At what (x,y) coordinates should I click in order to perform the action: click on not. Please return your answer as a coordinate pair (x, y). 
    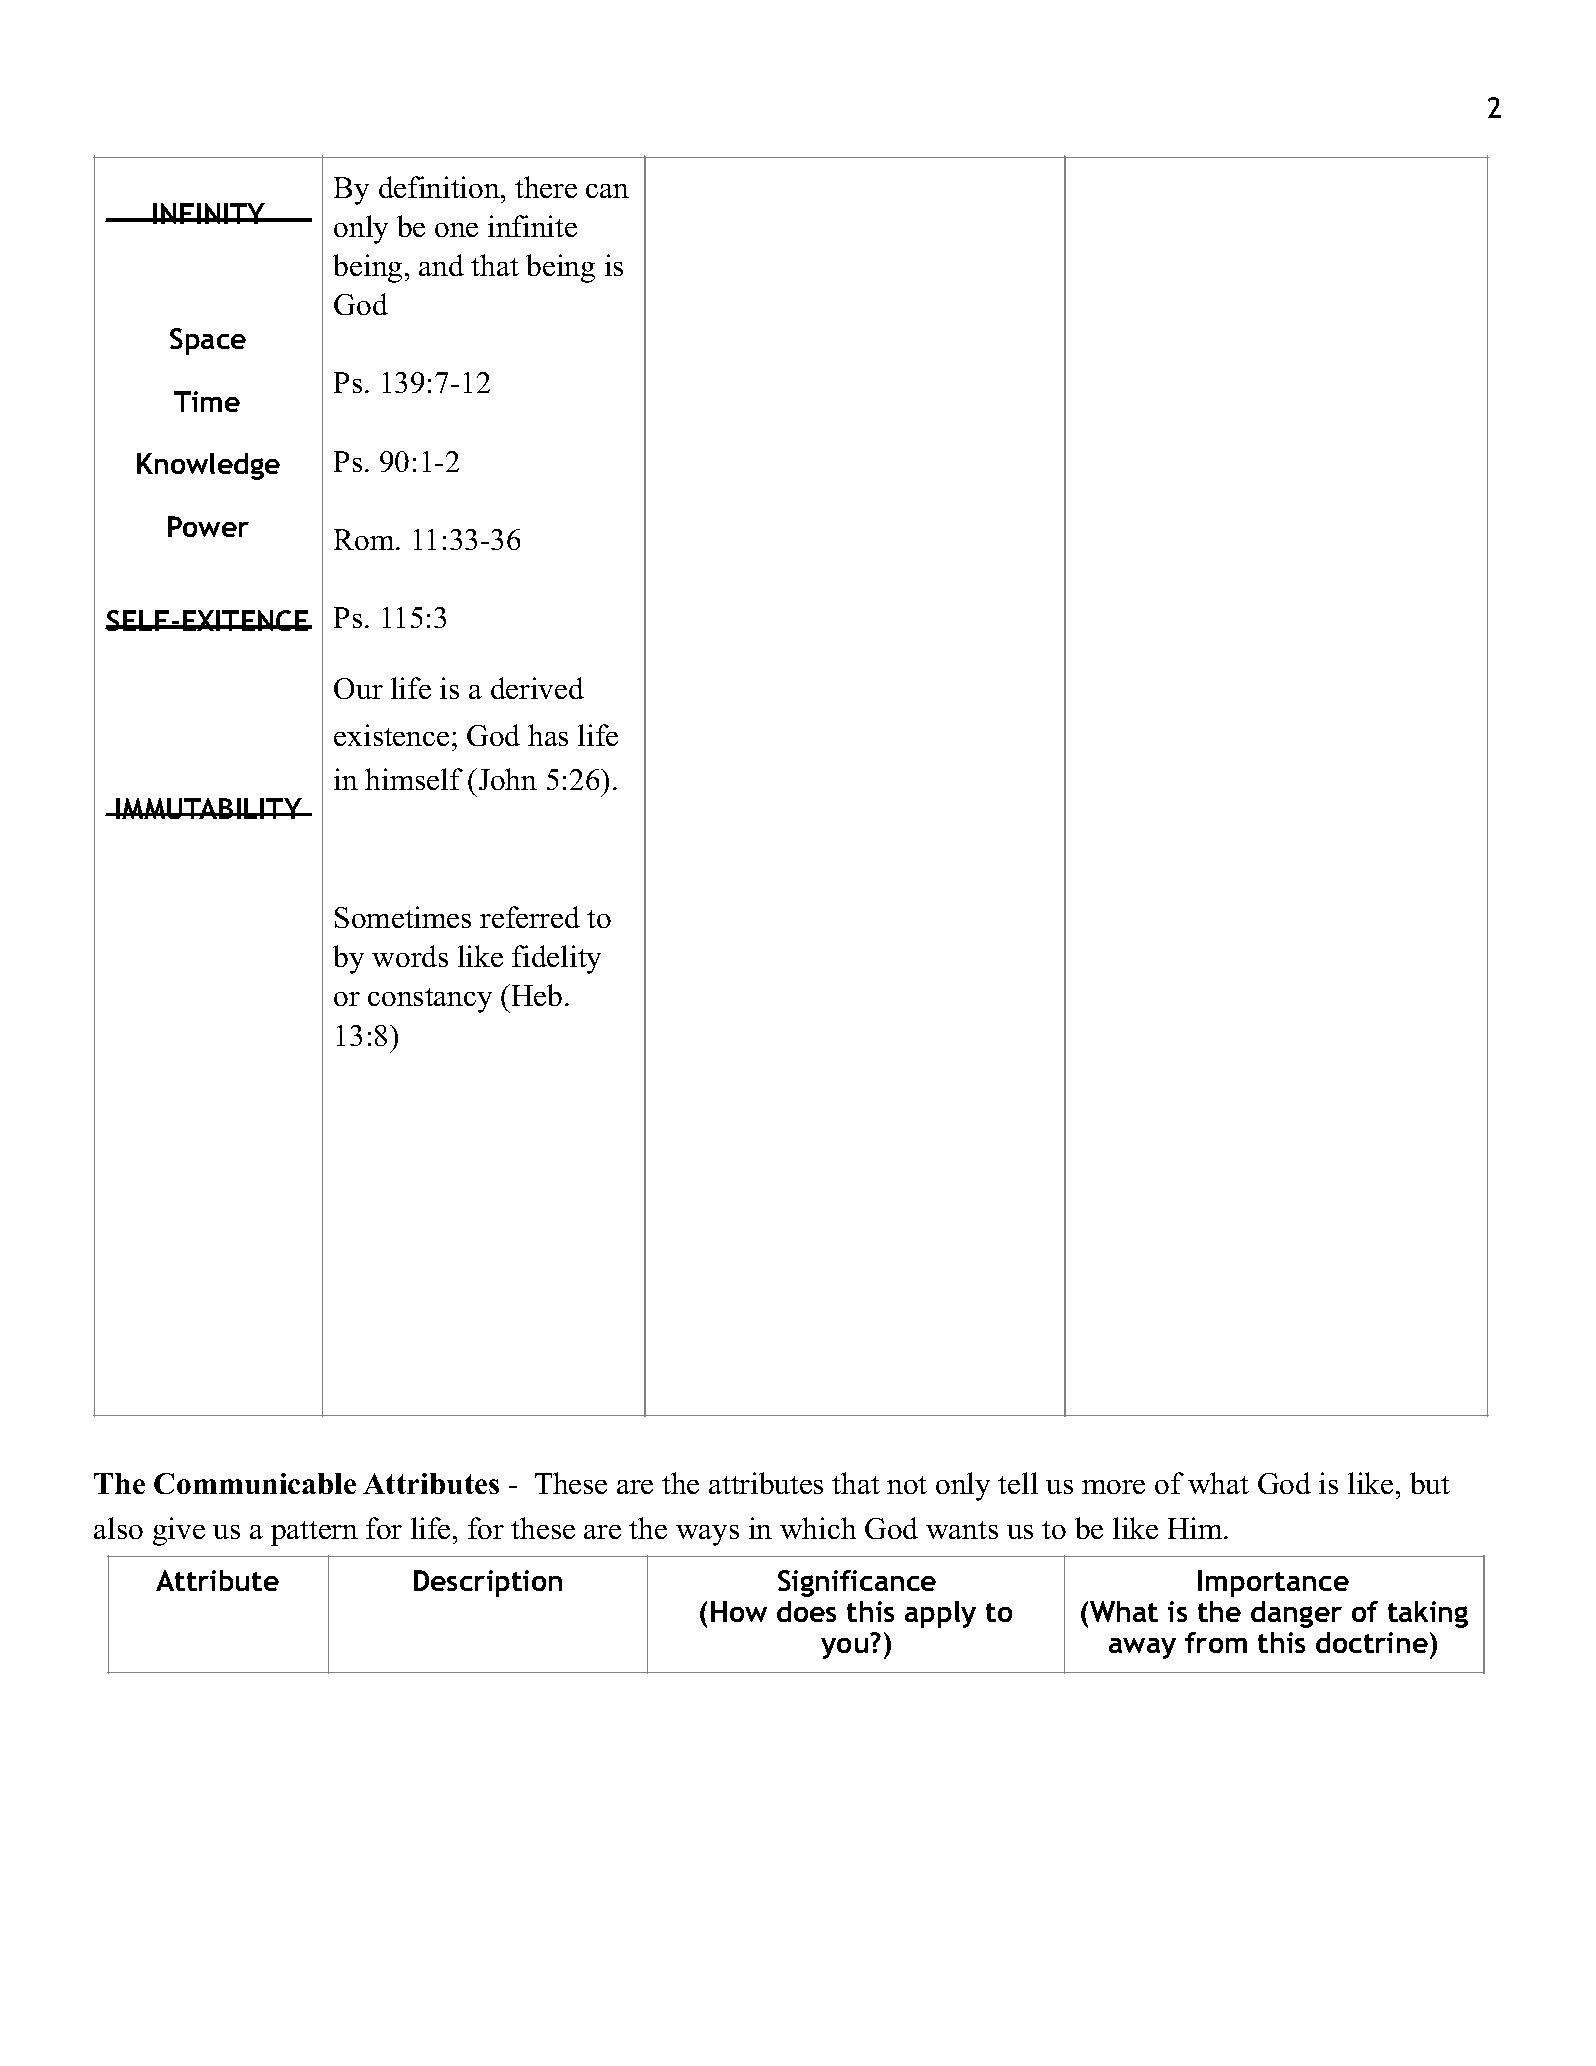
    Looking at the image, I should click on (907, 1485).
